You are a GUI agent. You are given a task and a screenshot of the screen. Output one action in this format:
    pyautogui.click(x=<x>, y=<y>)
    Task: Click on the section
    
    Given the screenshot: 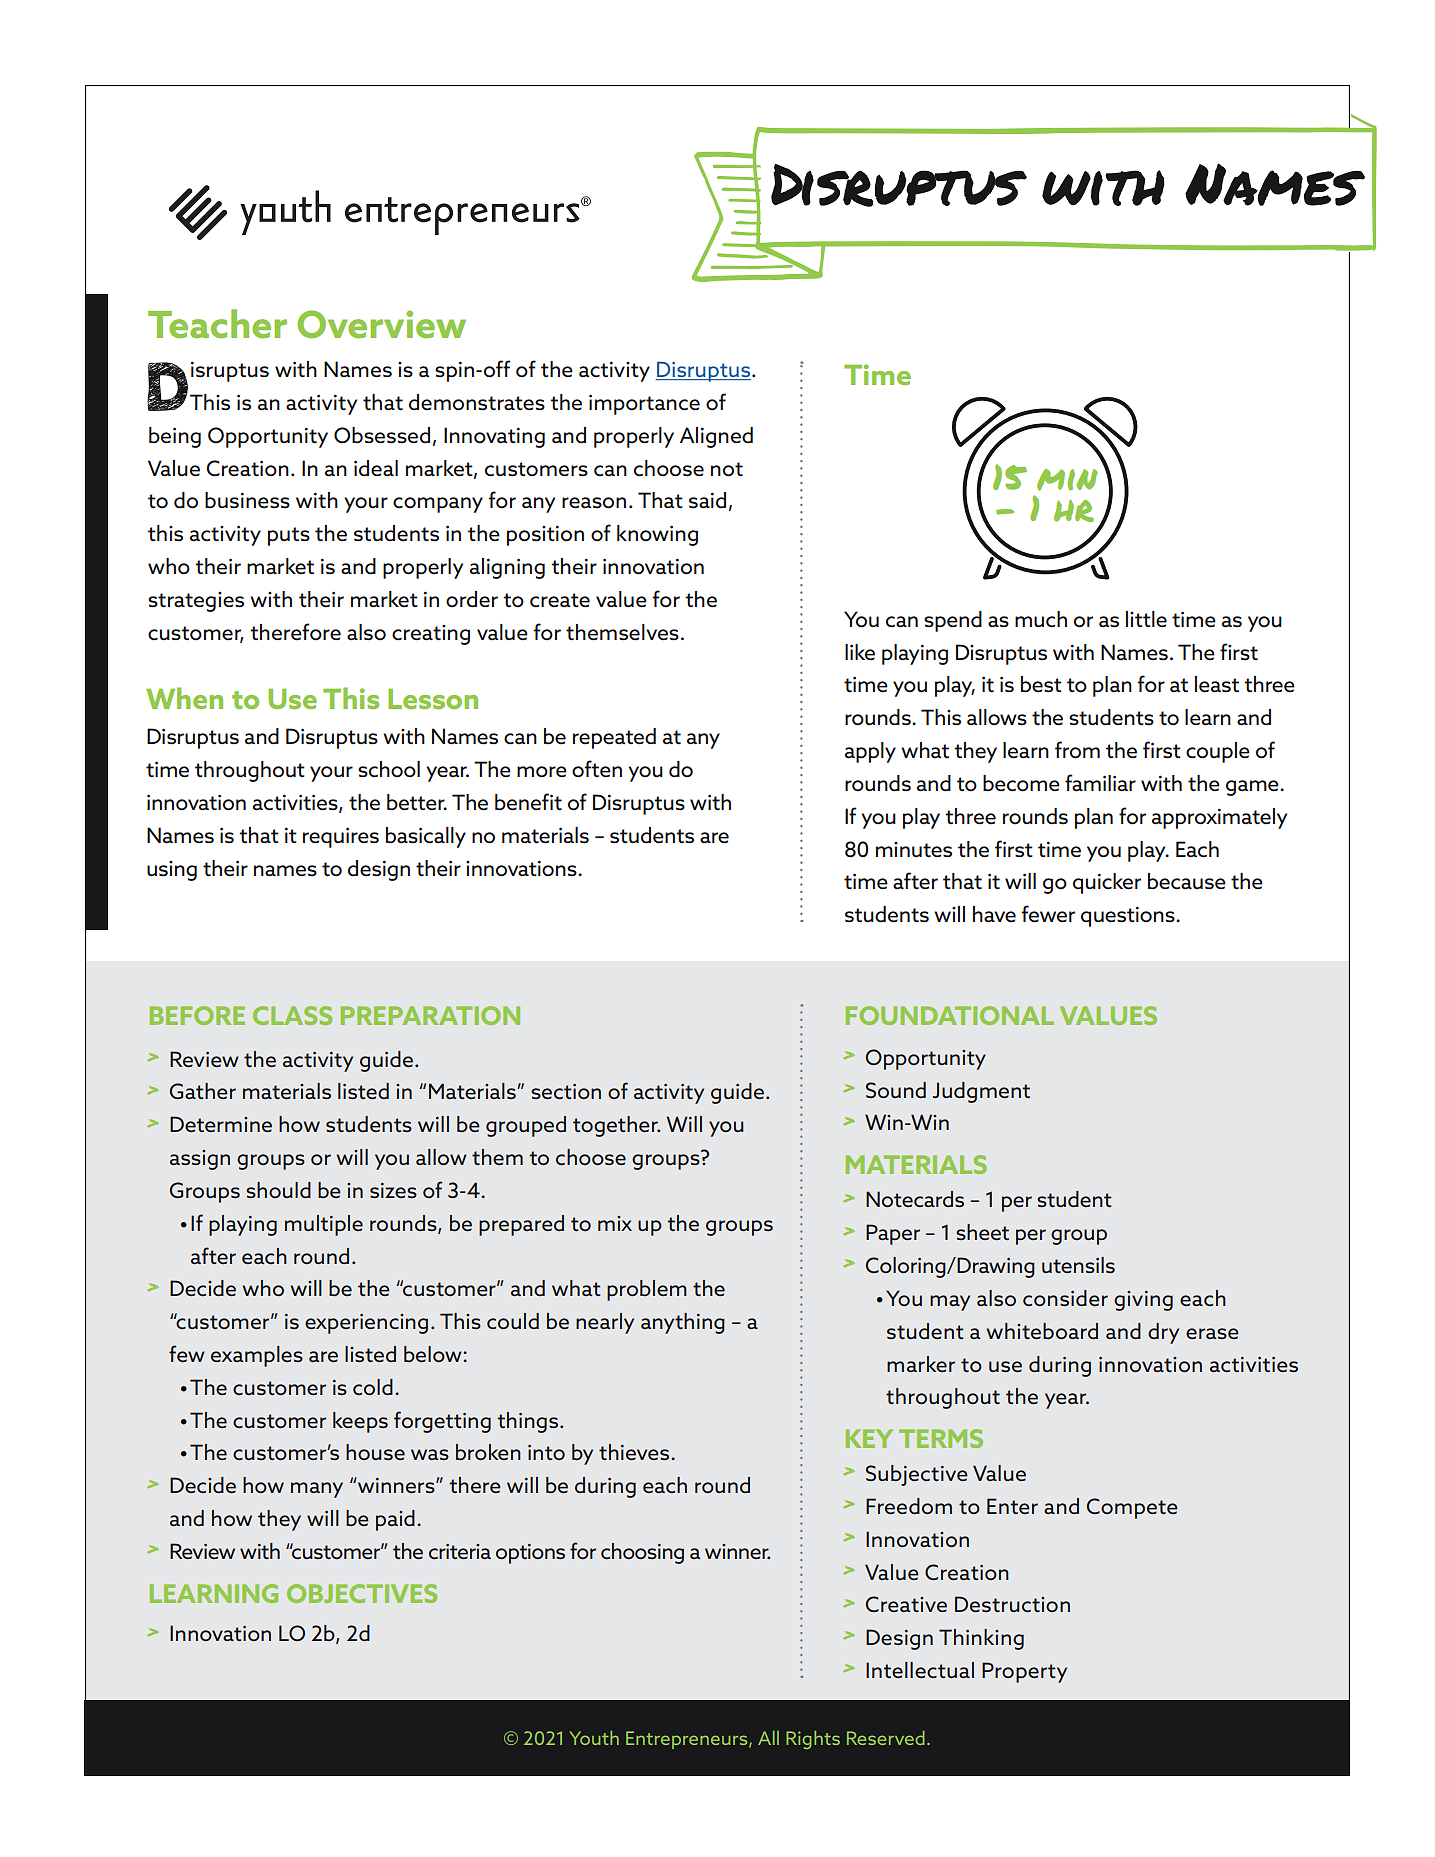 What is the action you would take?
    pyautogui.click(x=566, y=1091)
